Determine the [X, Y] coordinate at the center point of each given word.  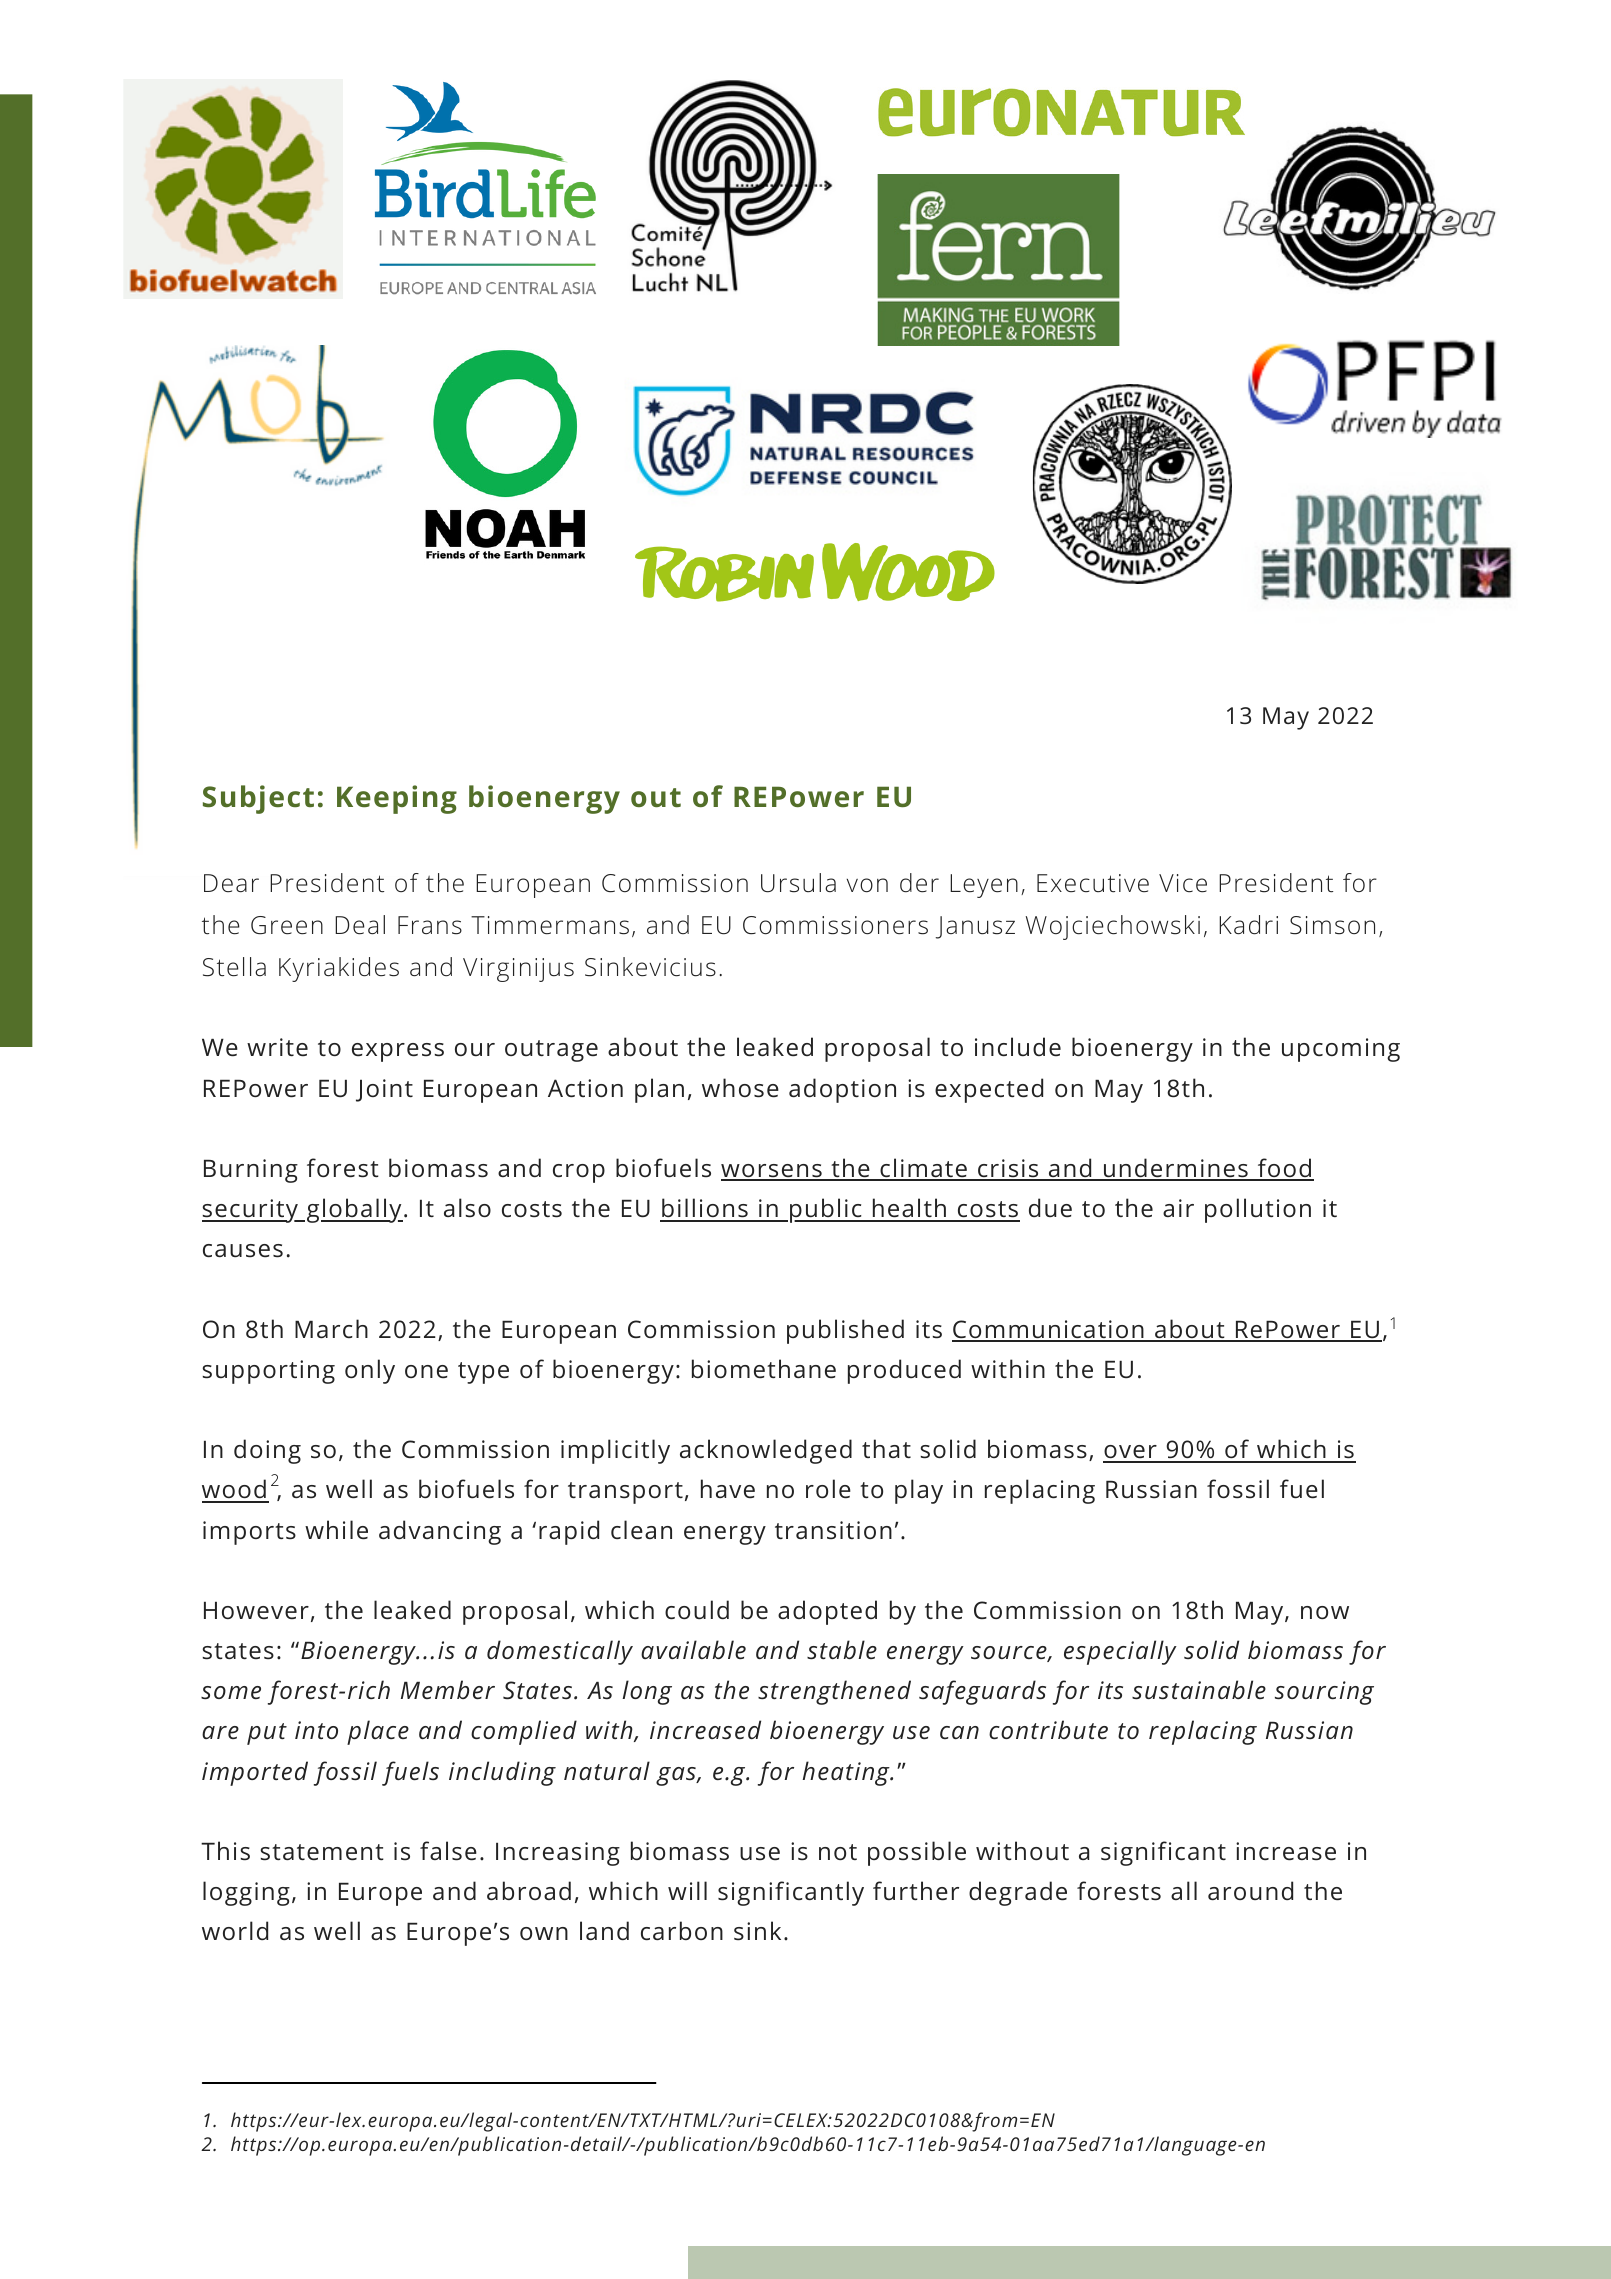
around [1250, 1890]
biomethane [764, 1368]
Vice [1183, 883]
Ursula [798, 883]
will [687, 1890]
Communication [1049, 1330]
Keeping [397, 799]
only [370, 1371]
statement [322, 1852]
